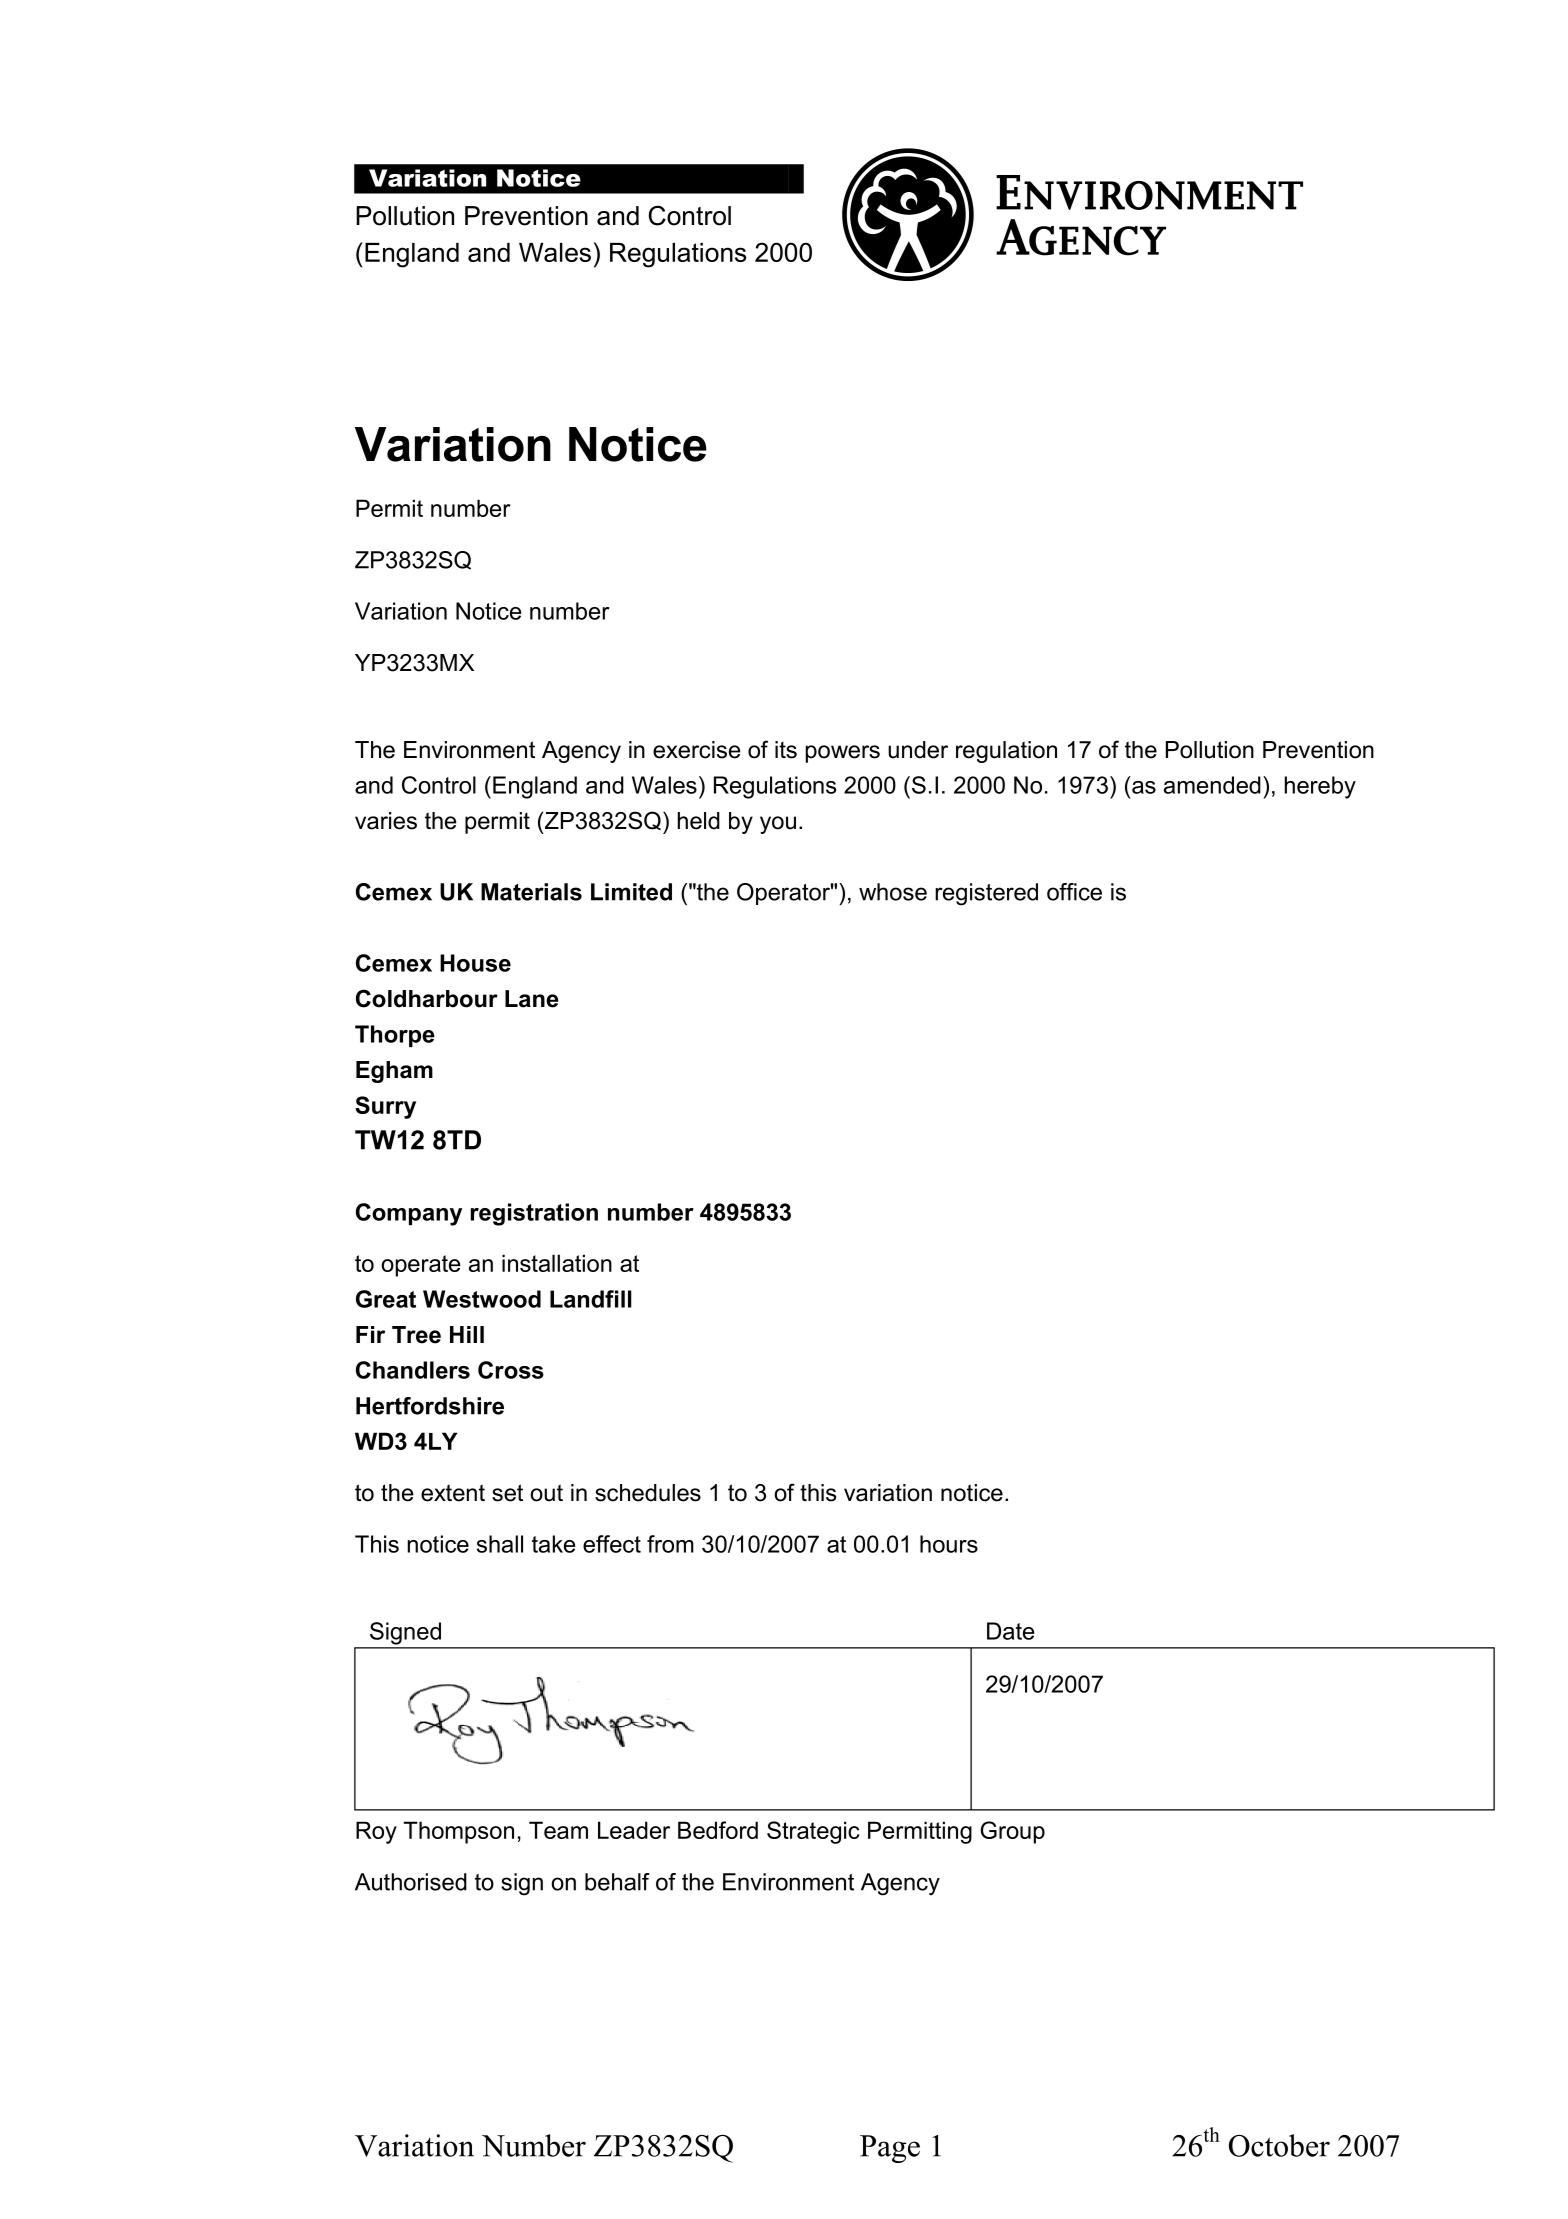  I want to click on October, so click(1279, 2145).
